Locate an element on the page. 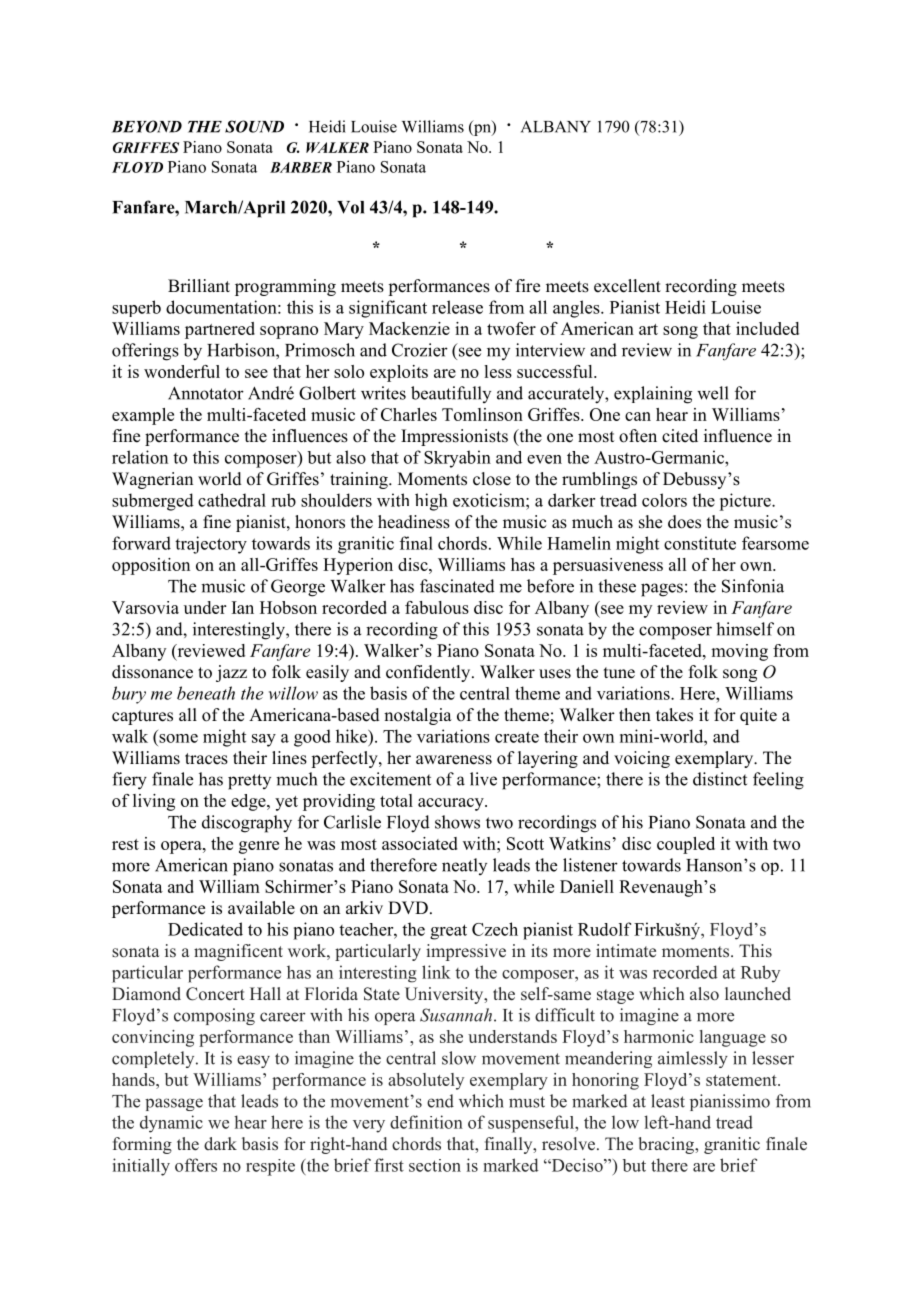  edge is located at coordinates (249, 802).
